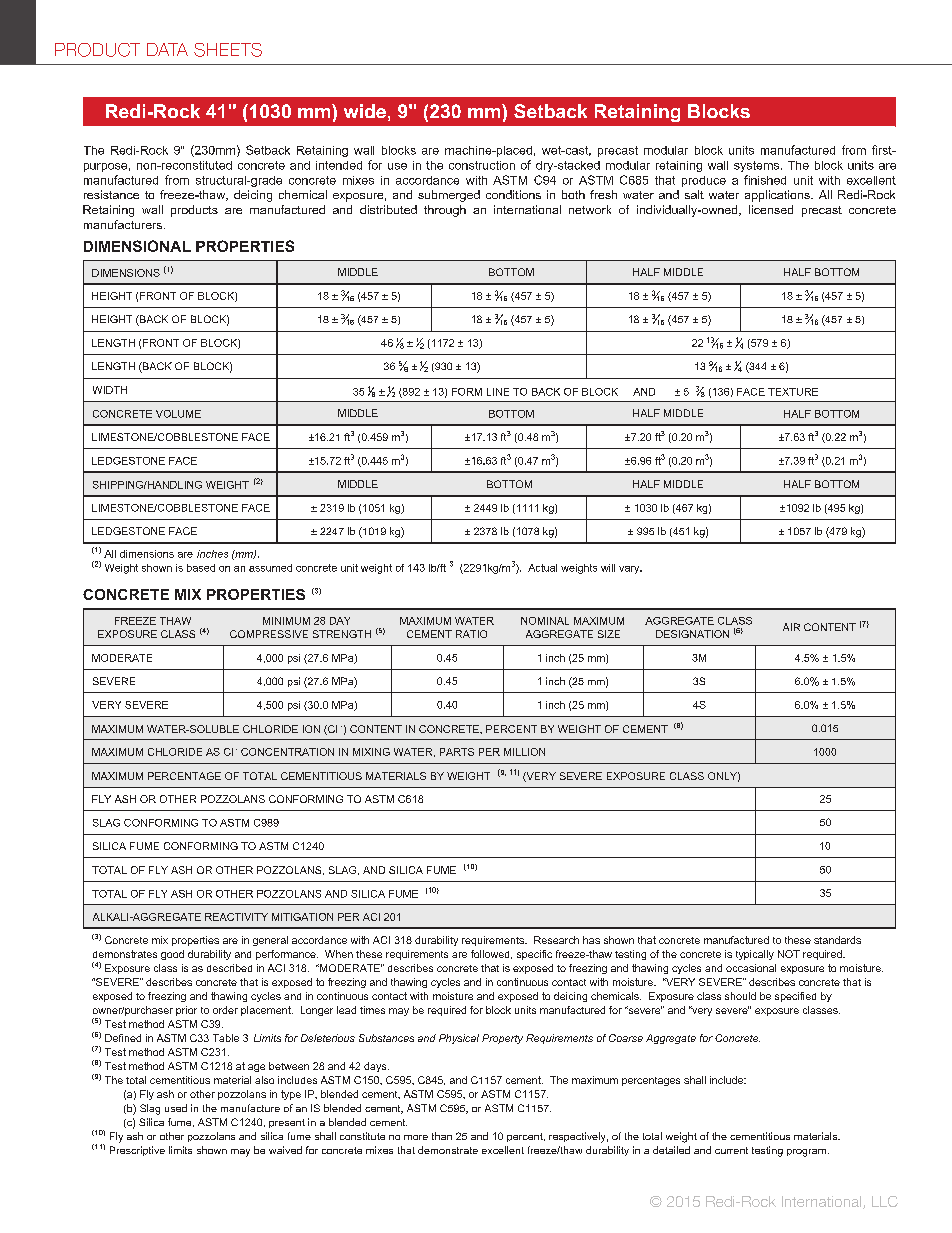 This page has width=952, height=1233. I want to click on standards, so click(837, 940).
